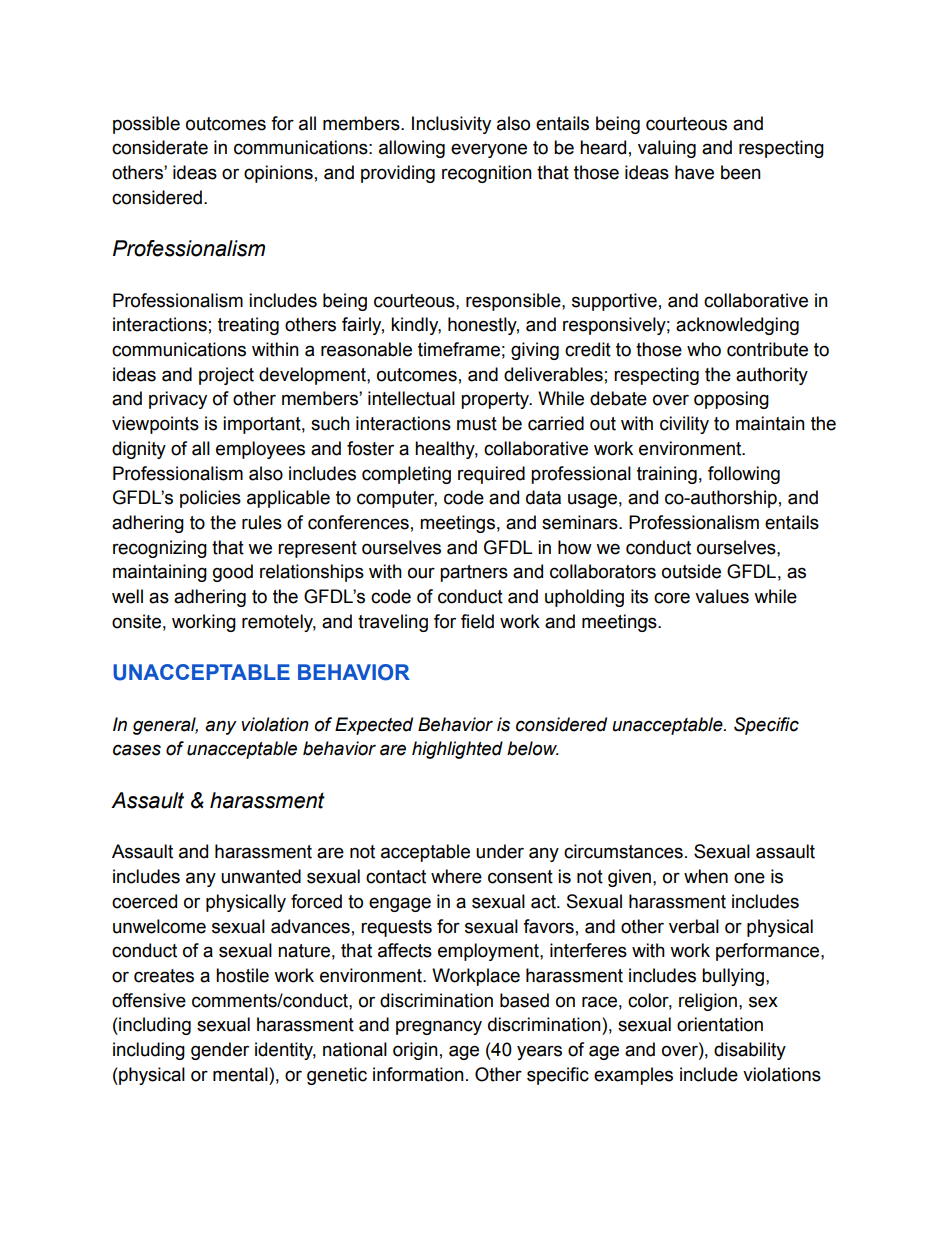 This screenshot has height=1233, width=952. What do you see at coordinates (457, 750) in the screenshot?
I see `highlighted` at bounding box center [457, 750].
